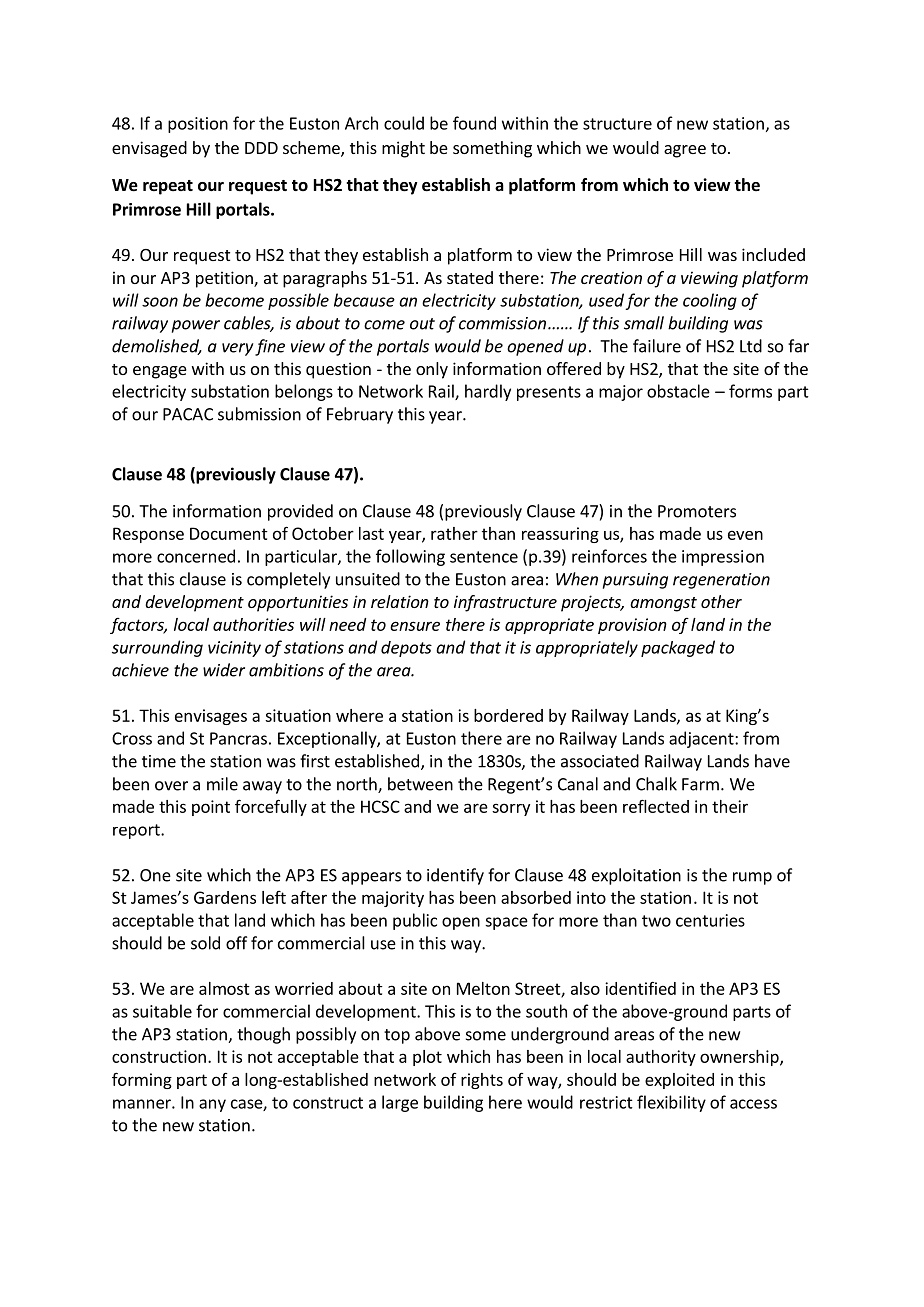 The width and height of the page is (924, 1307). I want to click on identify, so click(455, 876).
